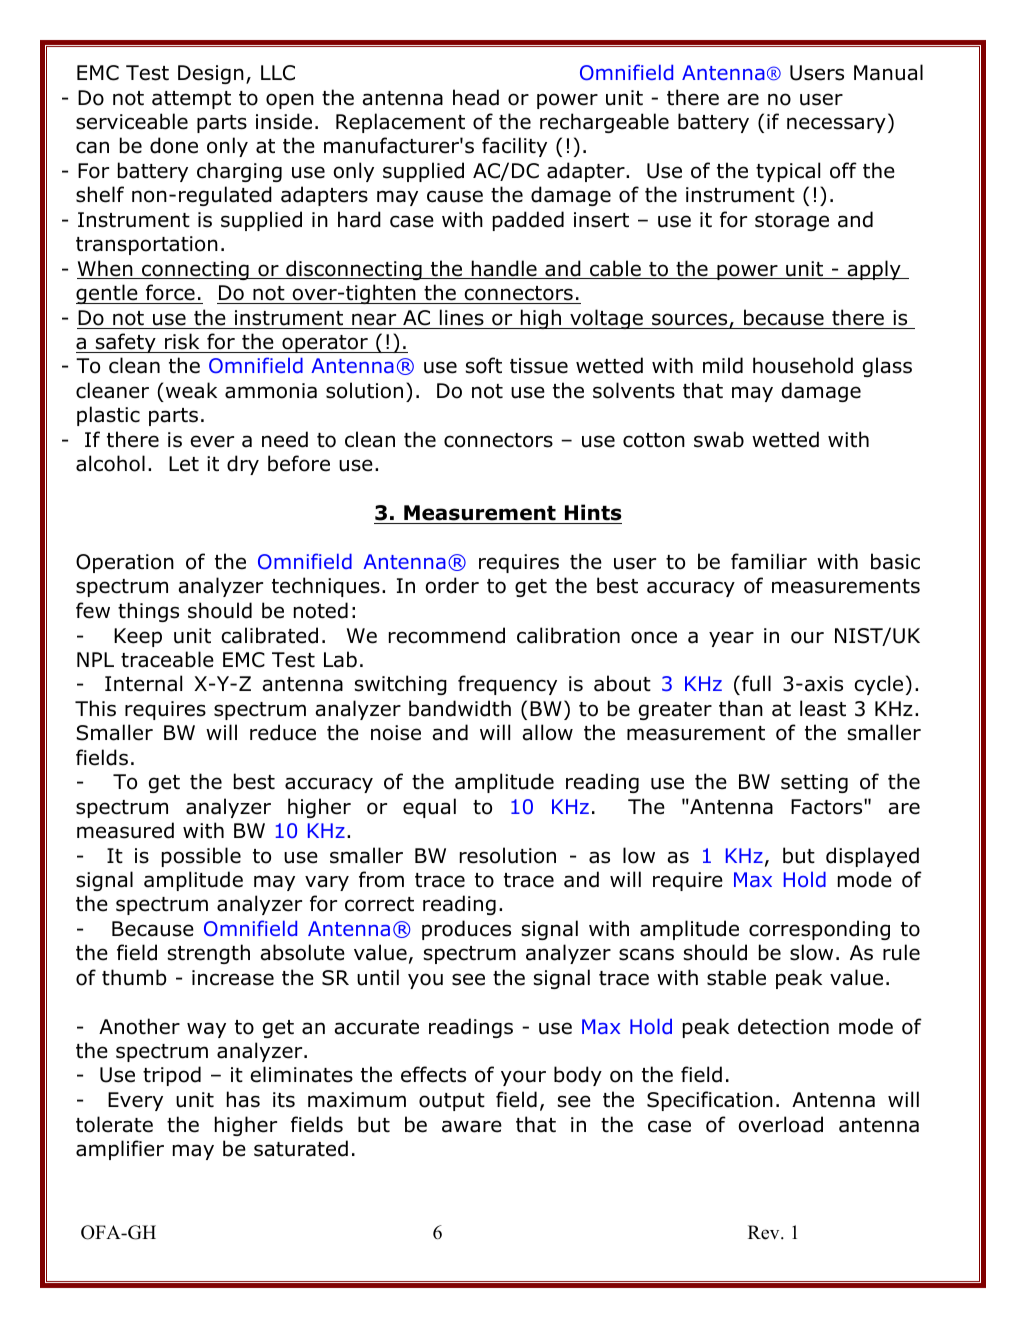  Describe the element at coordinates (209, 954) in the document. I see `strength` at that location.
